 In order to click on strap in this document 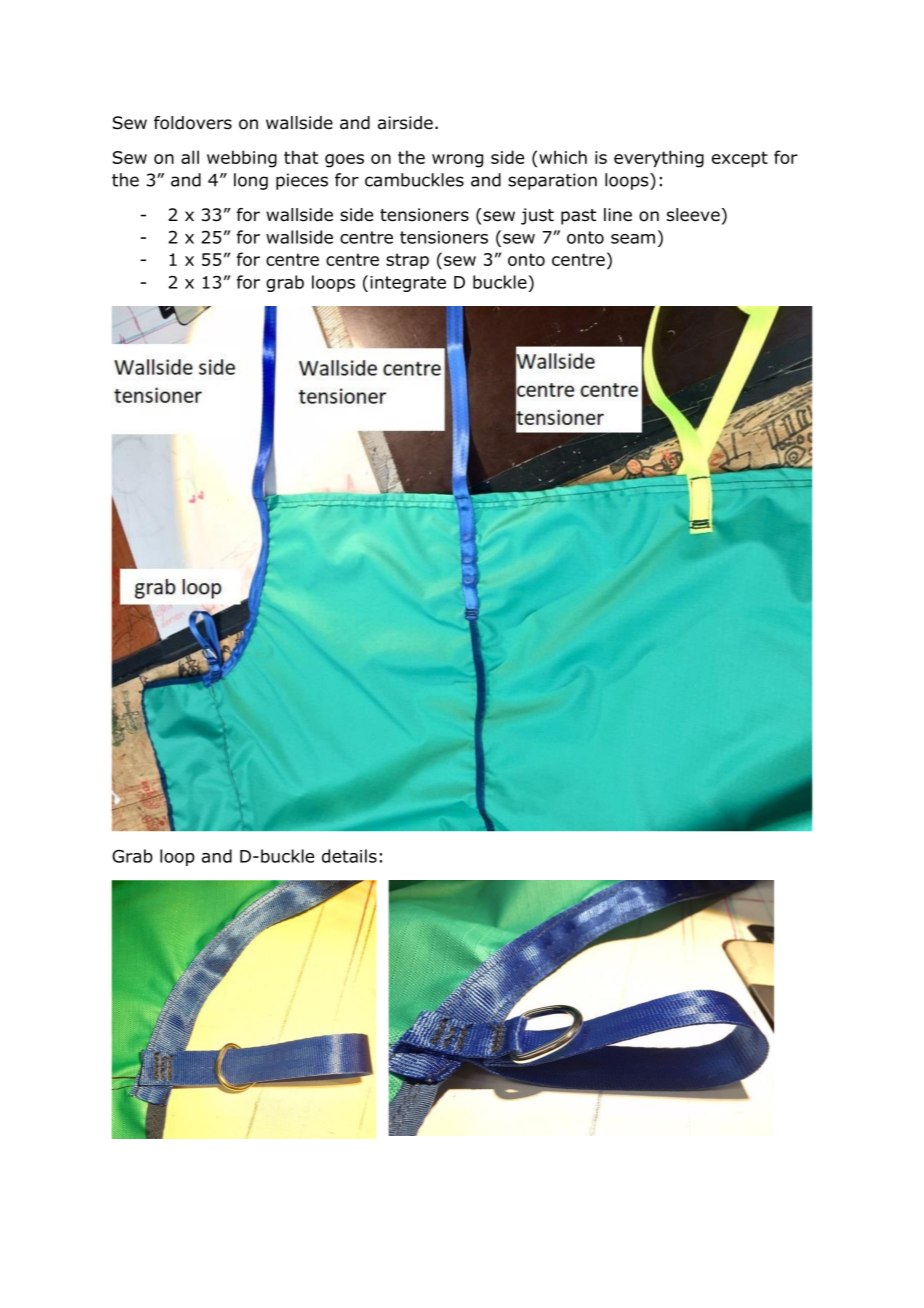, I will do `click(407, 261)`.
